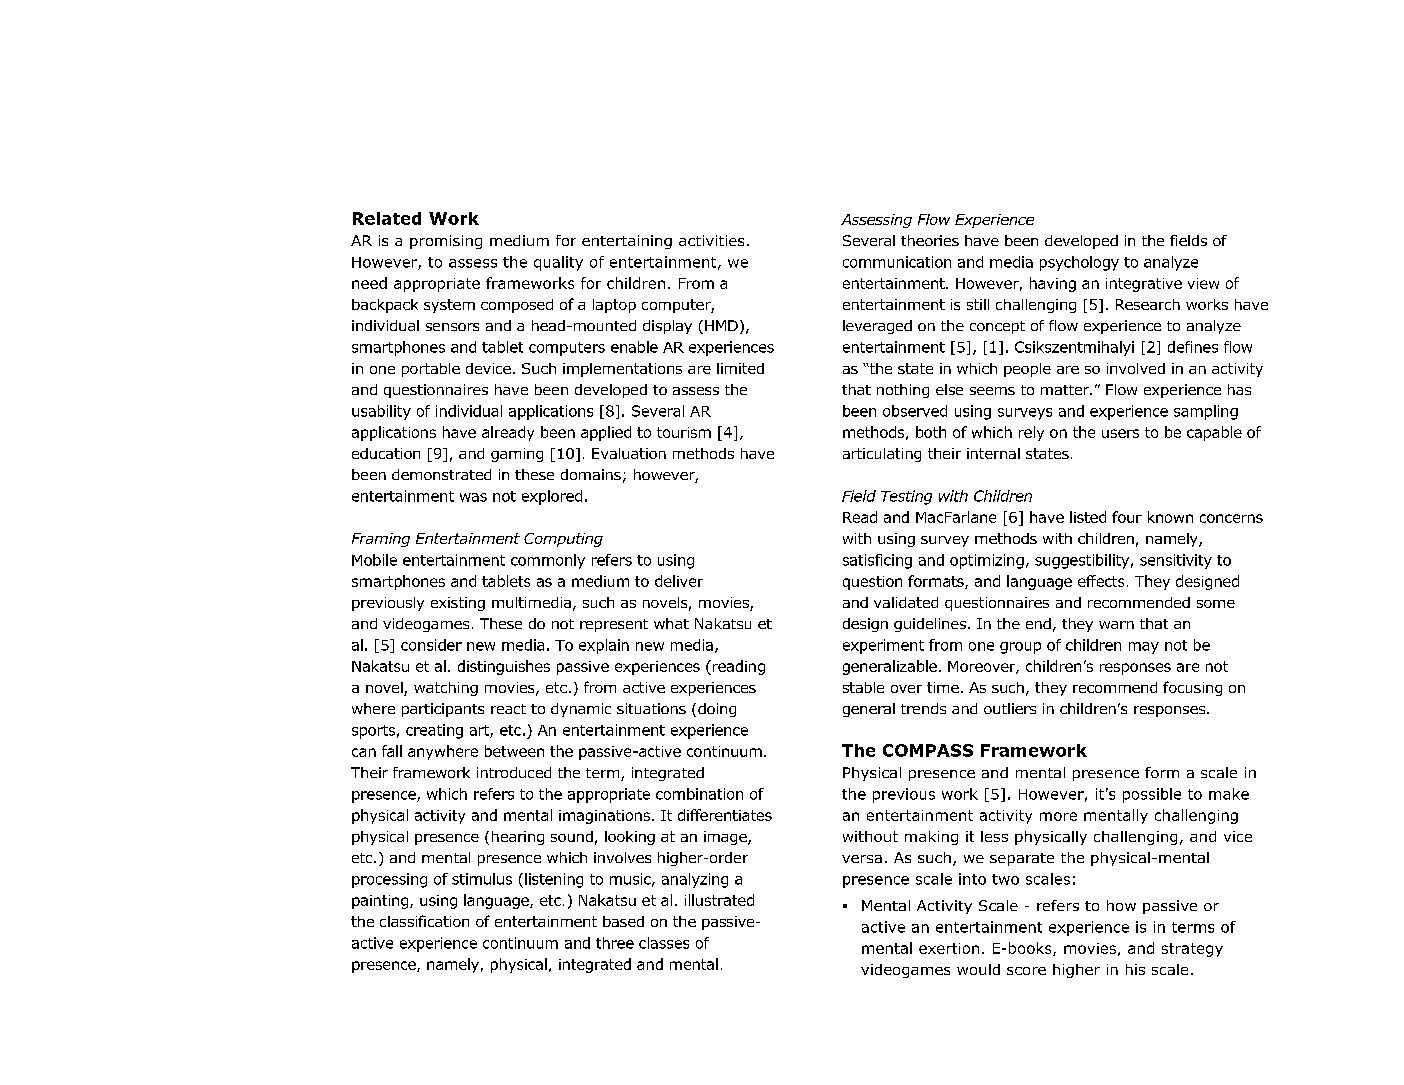  I want to click on classification, so click(424, 921).
